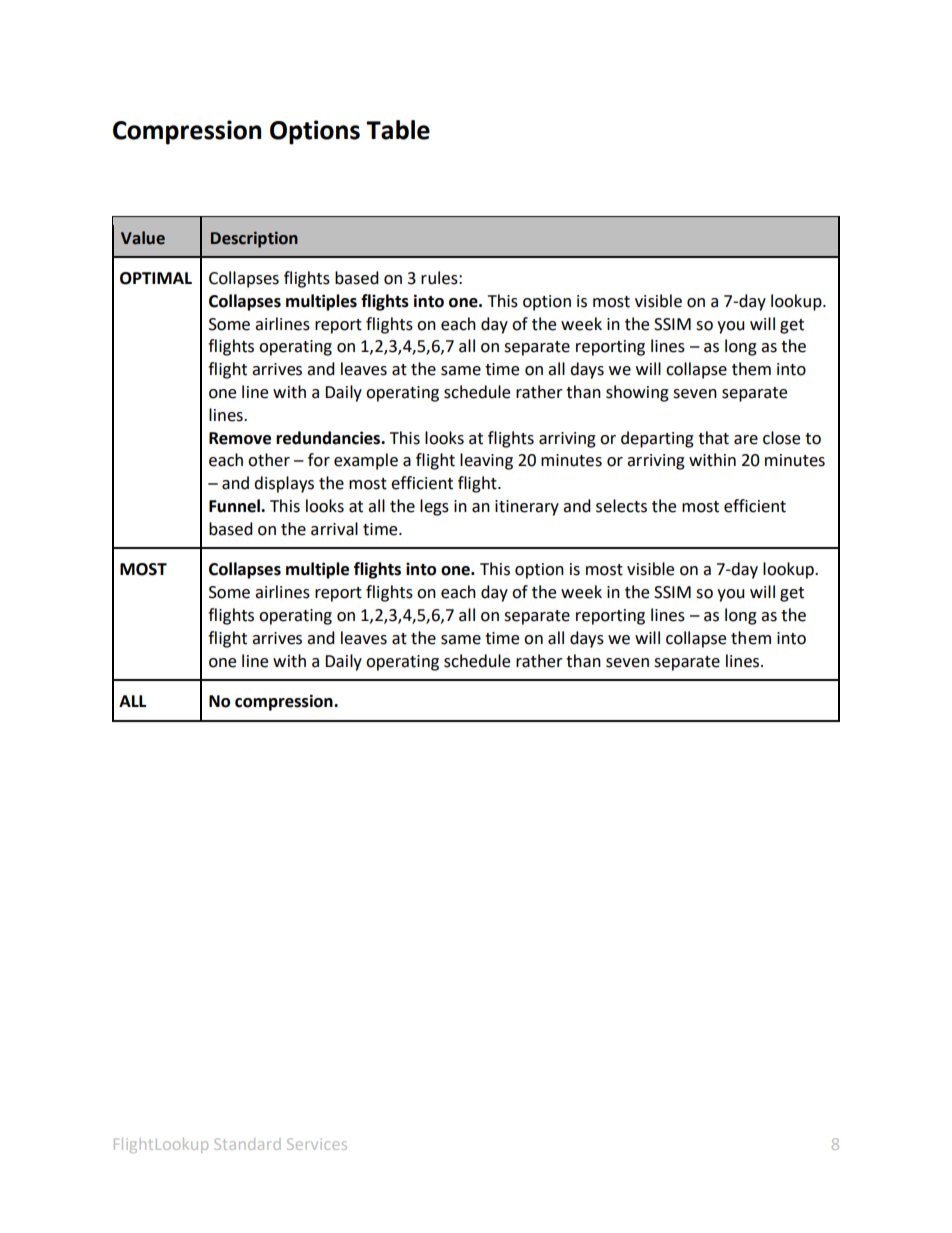 The image size is (952, 1233). I want to click on itinerary, so click(527, 508).
